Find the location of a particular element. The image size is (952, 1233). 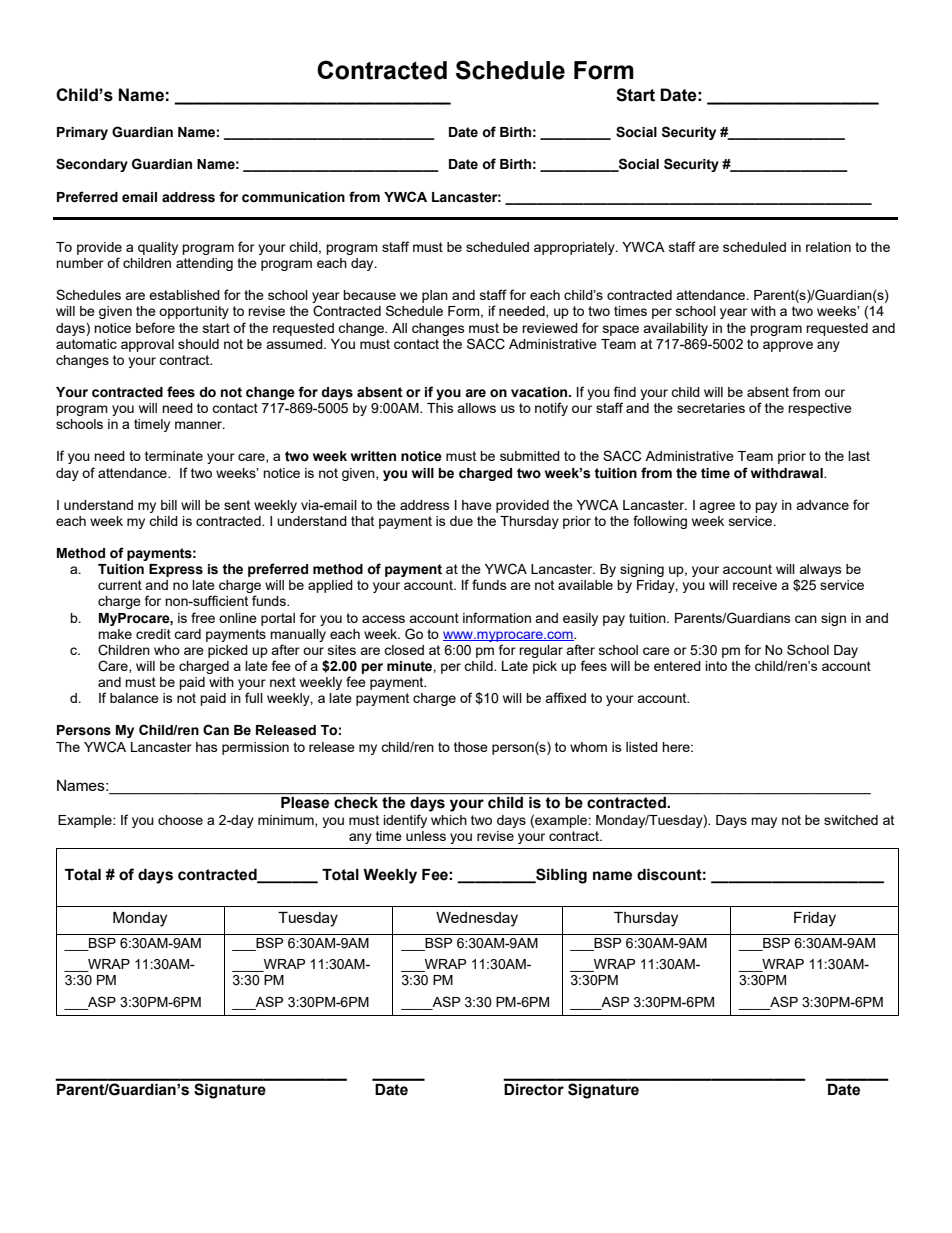

bill is located at coordinates (169, 505).
